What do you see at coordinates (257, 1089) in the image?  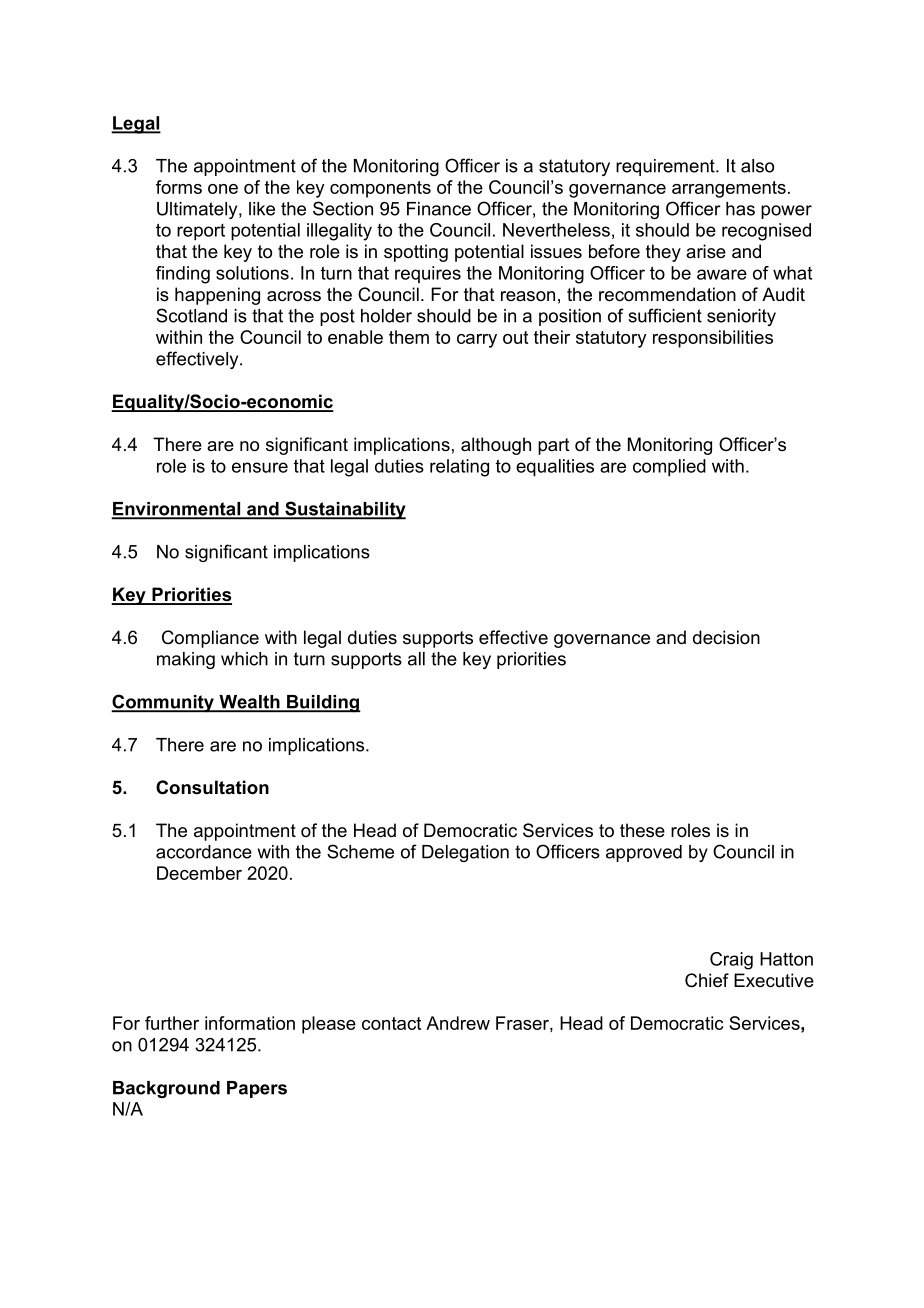 I see `Papers` at bounding box center [257, 1089].
